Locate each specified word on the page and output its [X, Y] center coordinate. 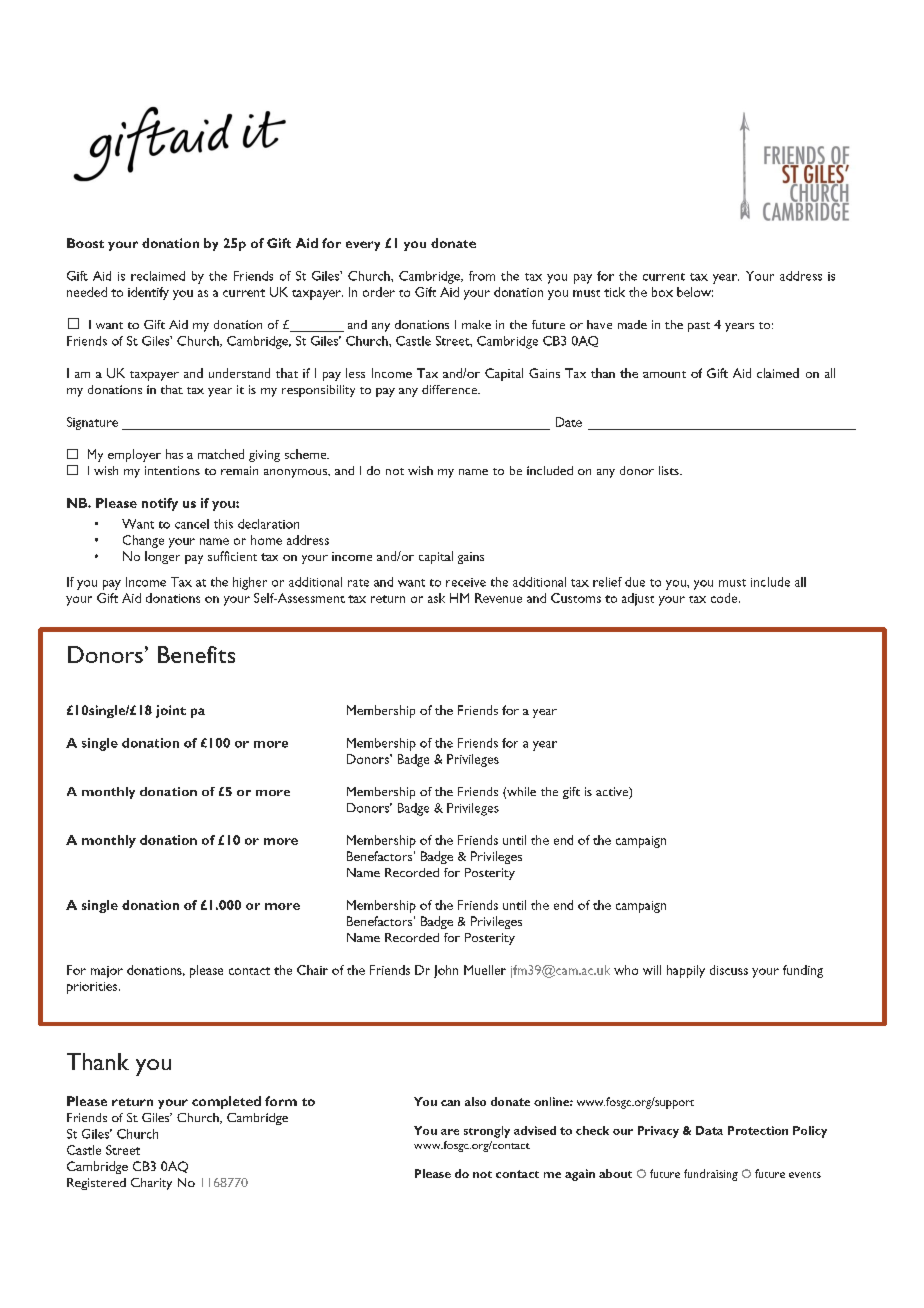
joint [171, 711]
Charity [151, 1184]
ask [436, 598]
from [482, 276]
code [725, 598]
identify [148, 293]
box [662, 292]
